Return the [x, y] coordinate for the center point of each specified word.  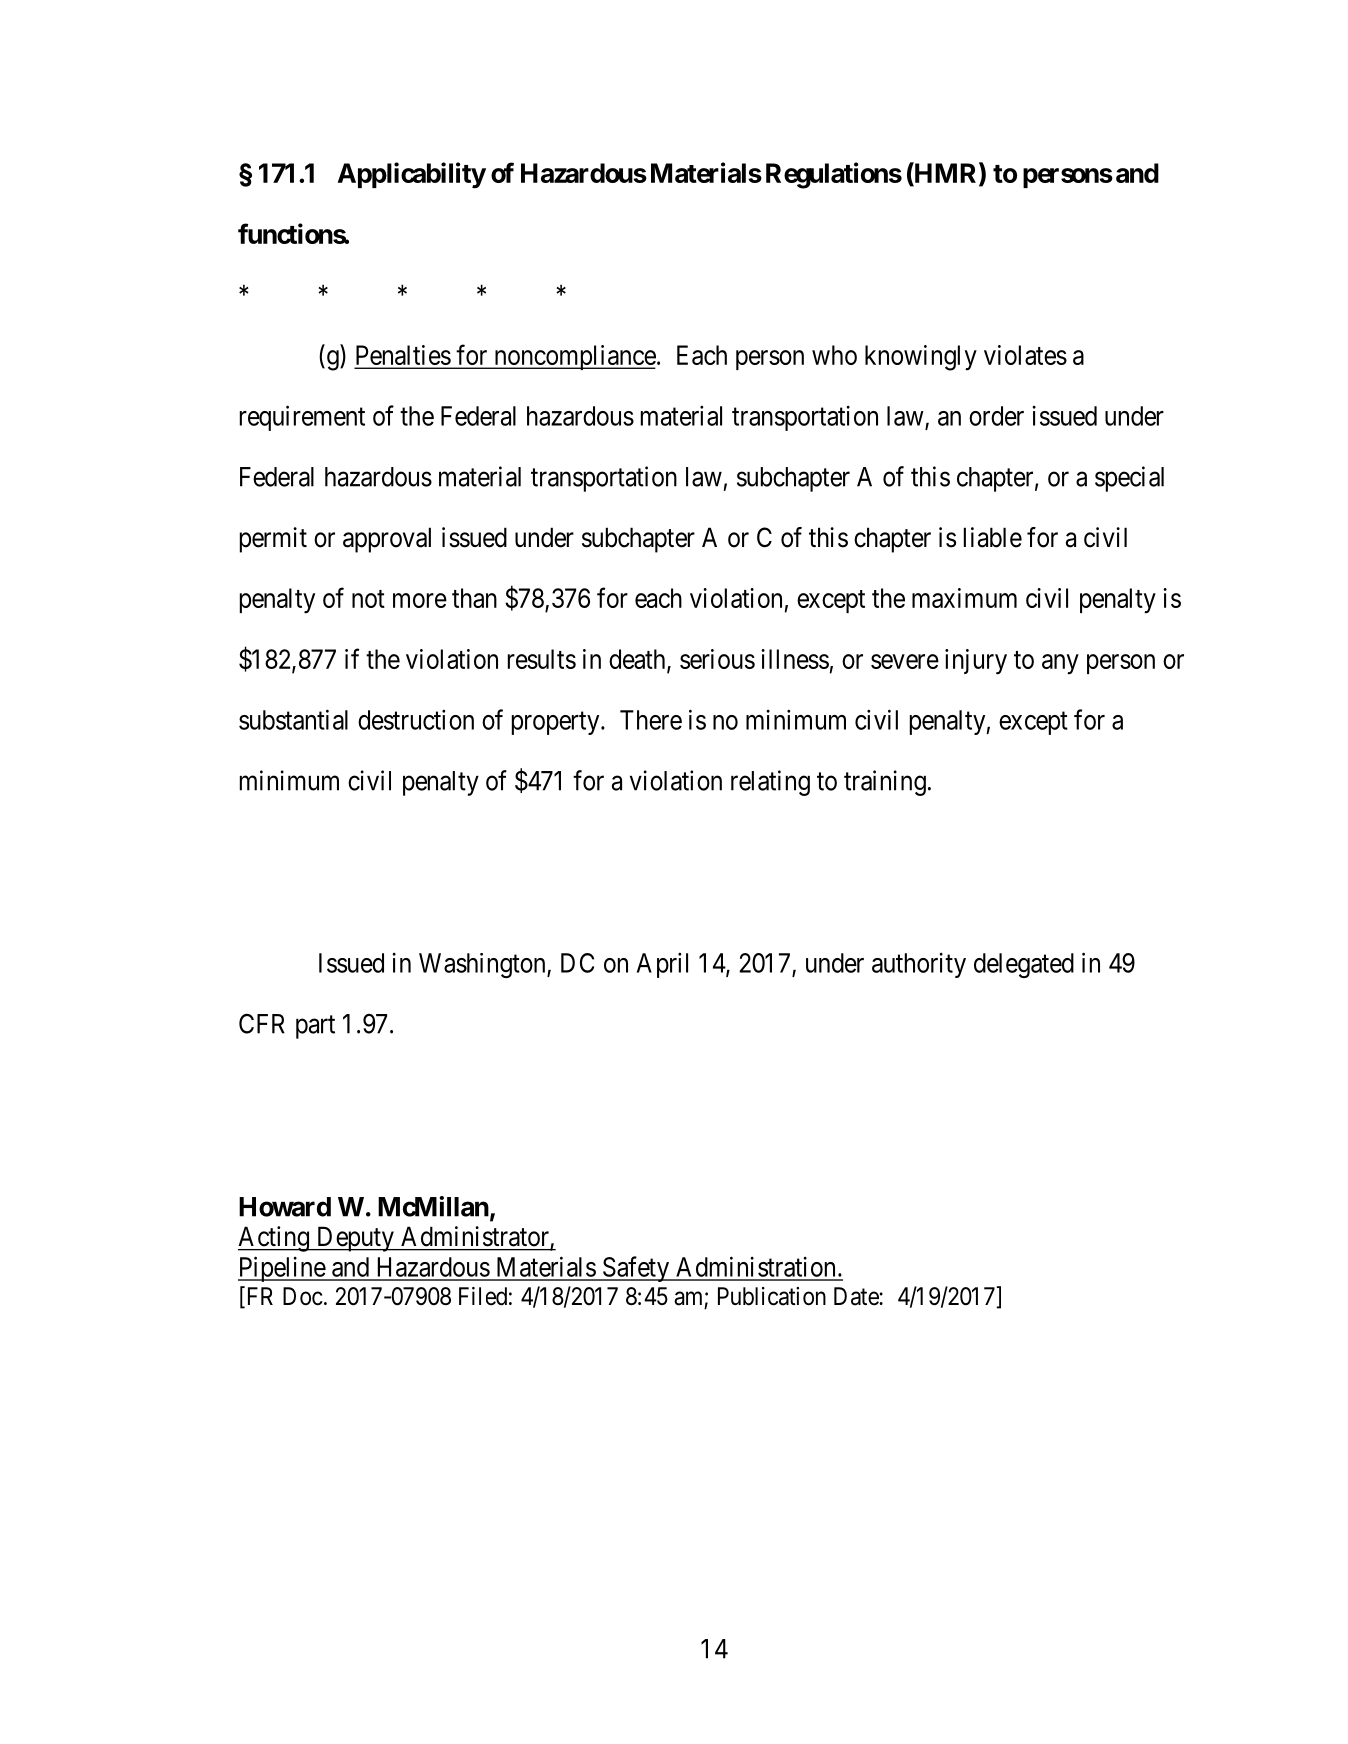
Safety [635, 1269]
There [651, 720]
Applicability [412, 175]
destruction [416, 720]
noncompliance [574, 357]
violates [1025, 355]
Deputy [355, 1239]
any [1060, 664]
